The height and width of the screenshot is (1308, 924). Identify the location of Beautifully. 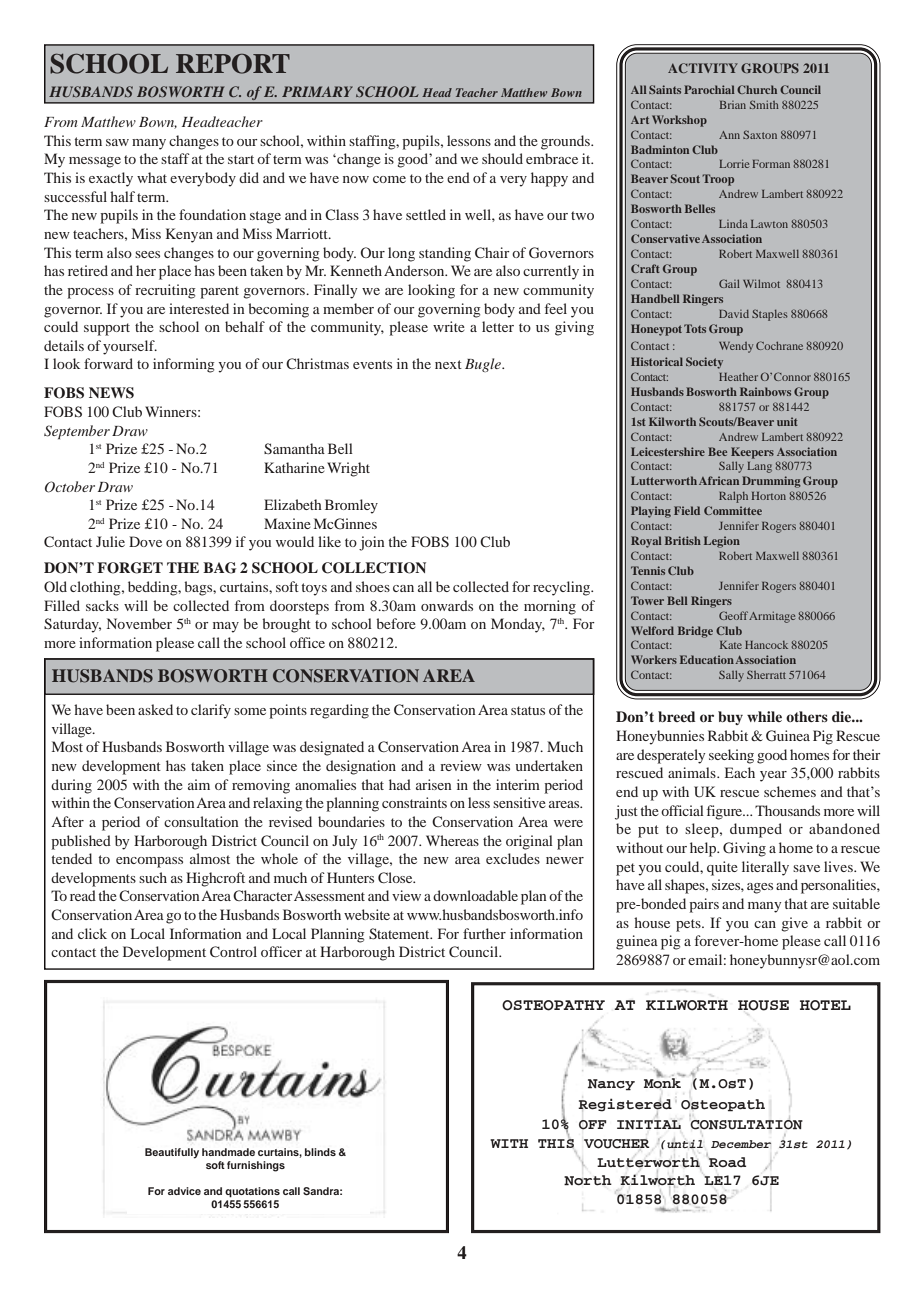
(172, 1153).
